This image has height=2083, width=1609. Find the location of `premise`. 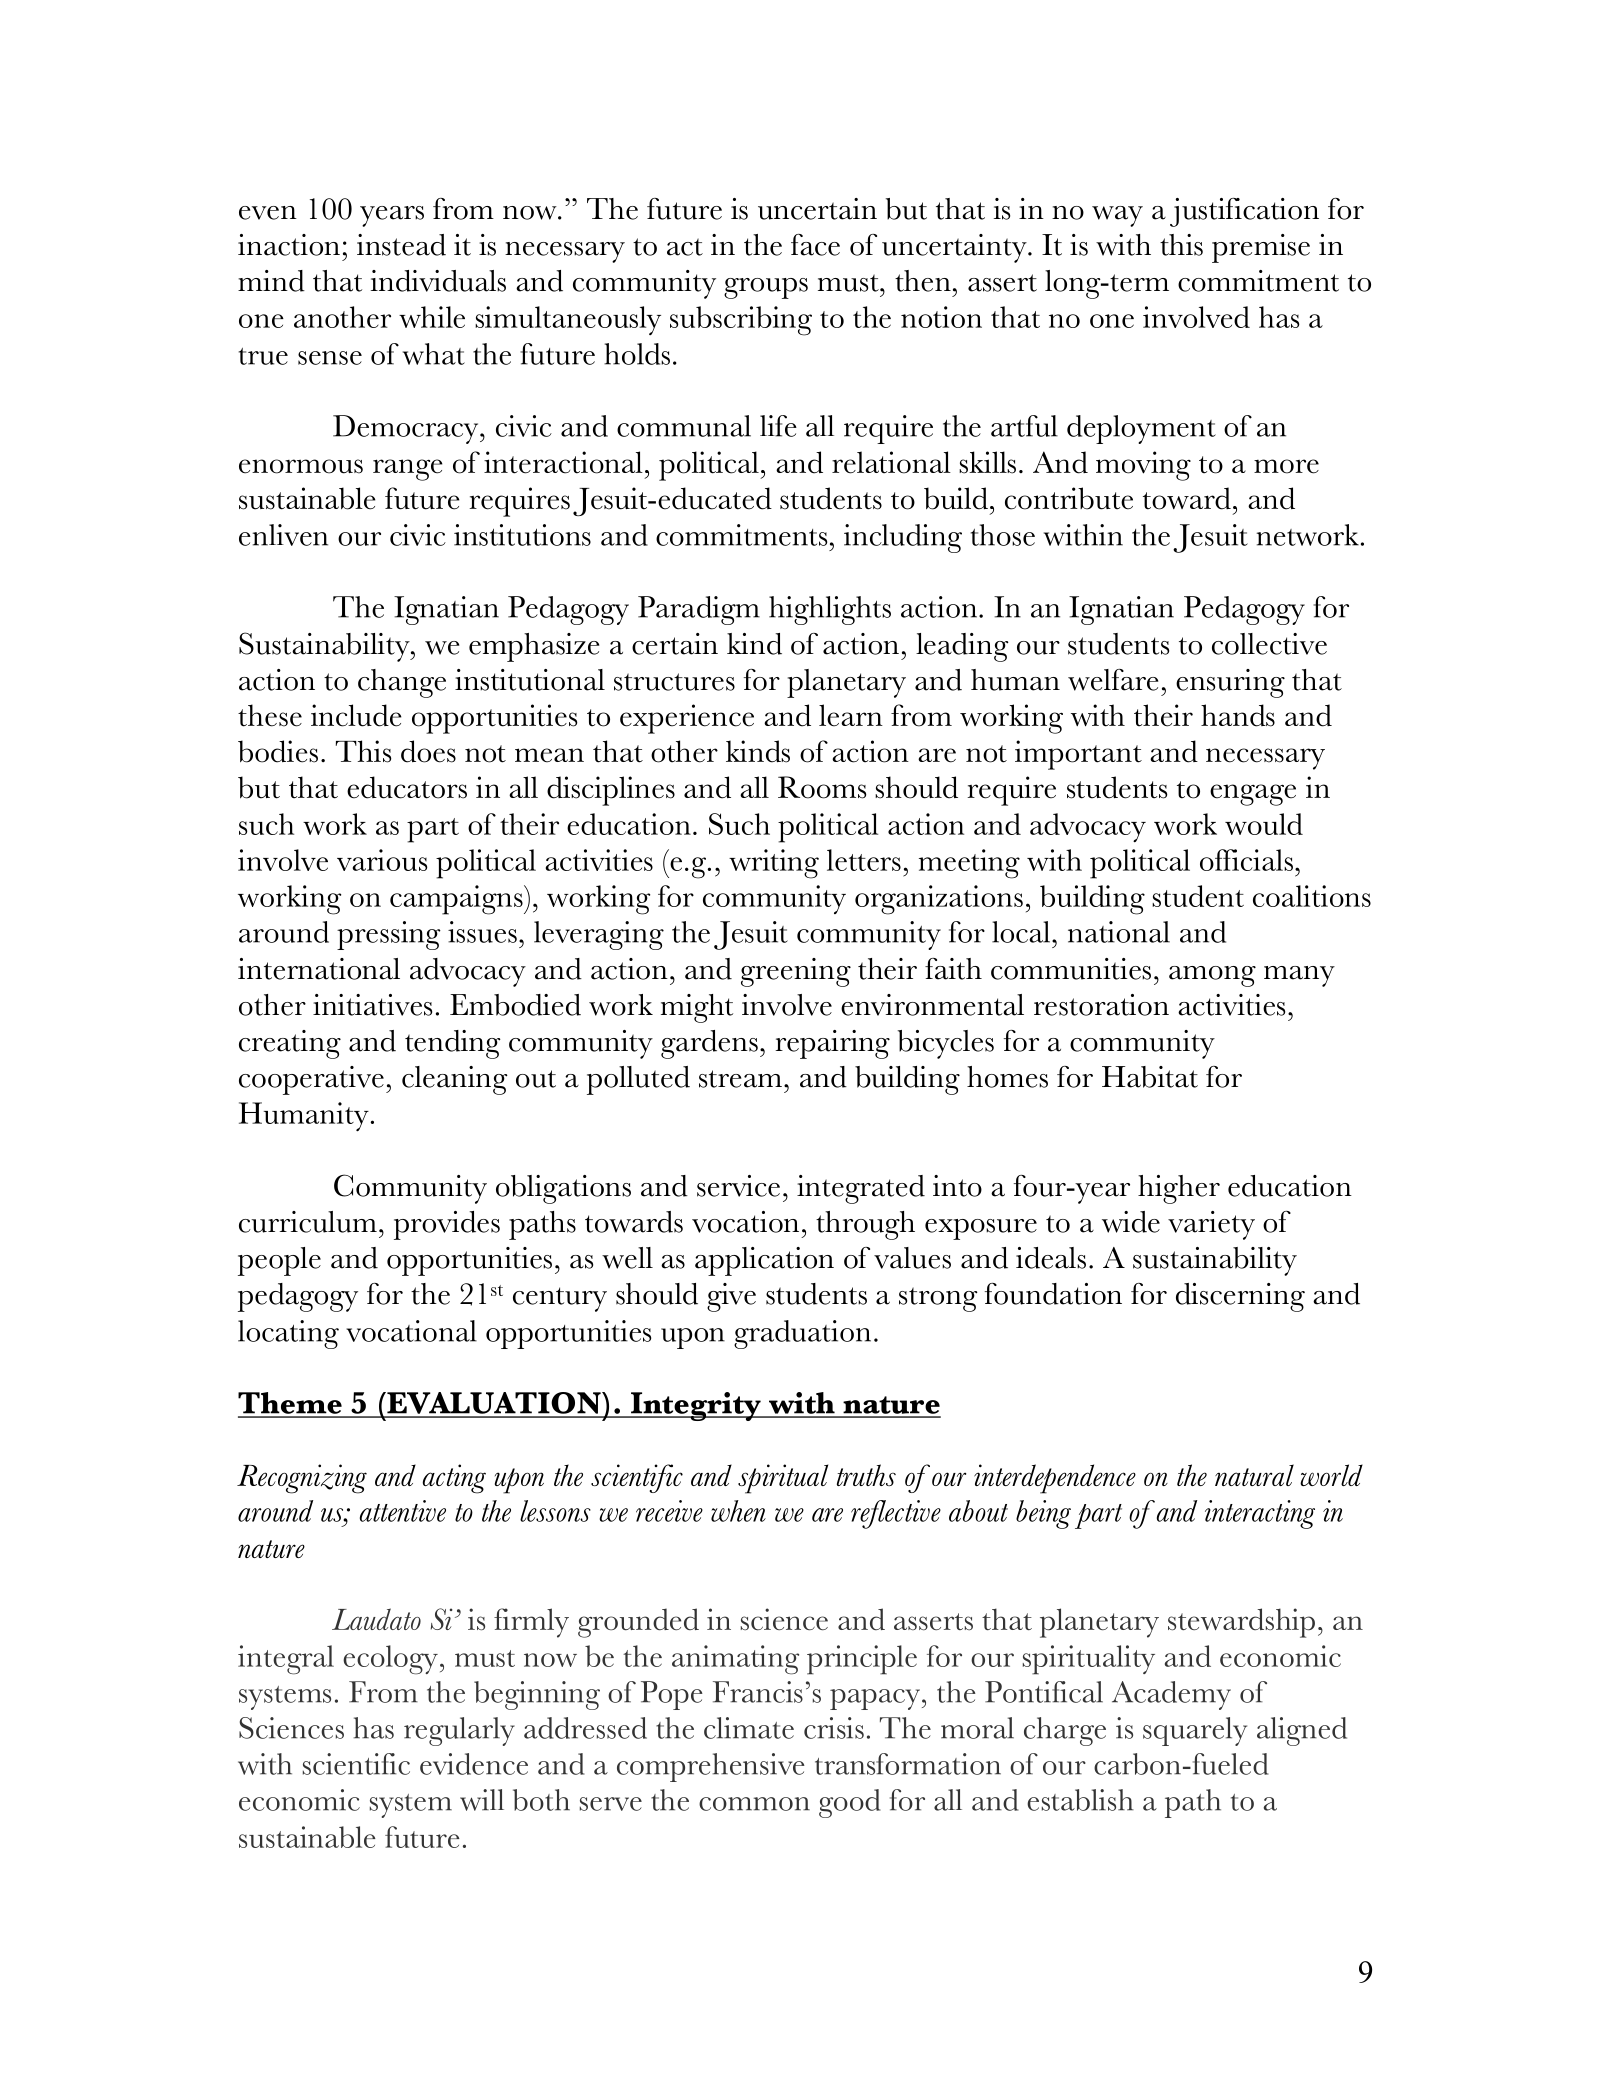

premise is located at coordinates (1261, 248).
